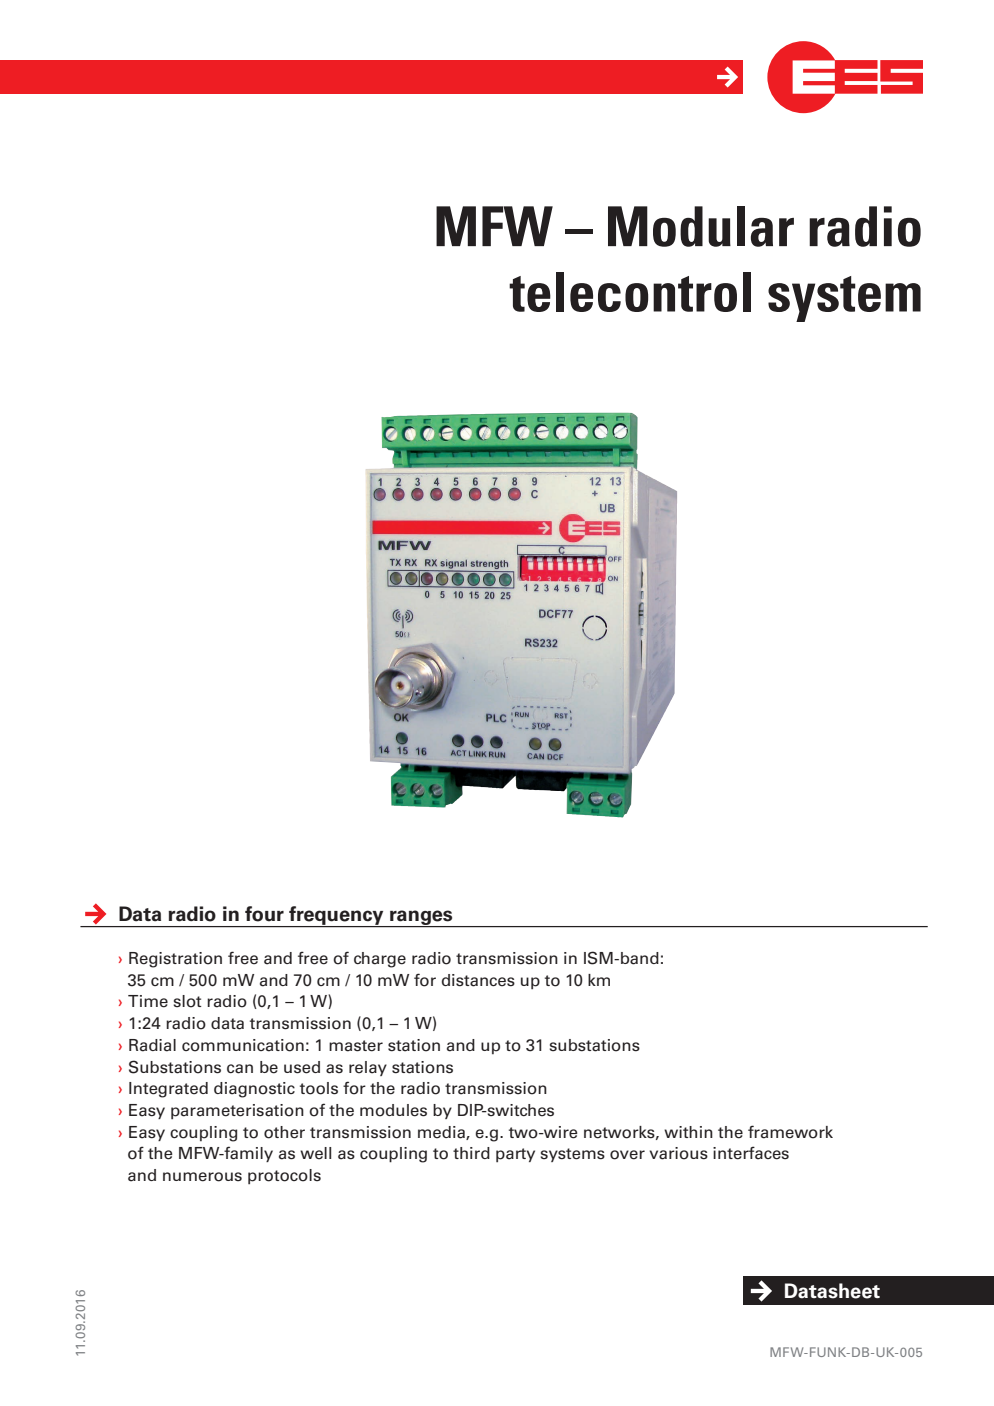 The image size is (994, 1406). Describe the element at coordinates (701, 226) in the image. I see `Modular` at that location.
